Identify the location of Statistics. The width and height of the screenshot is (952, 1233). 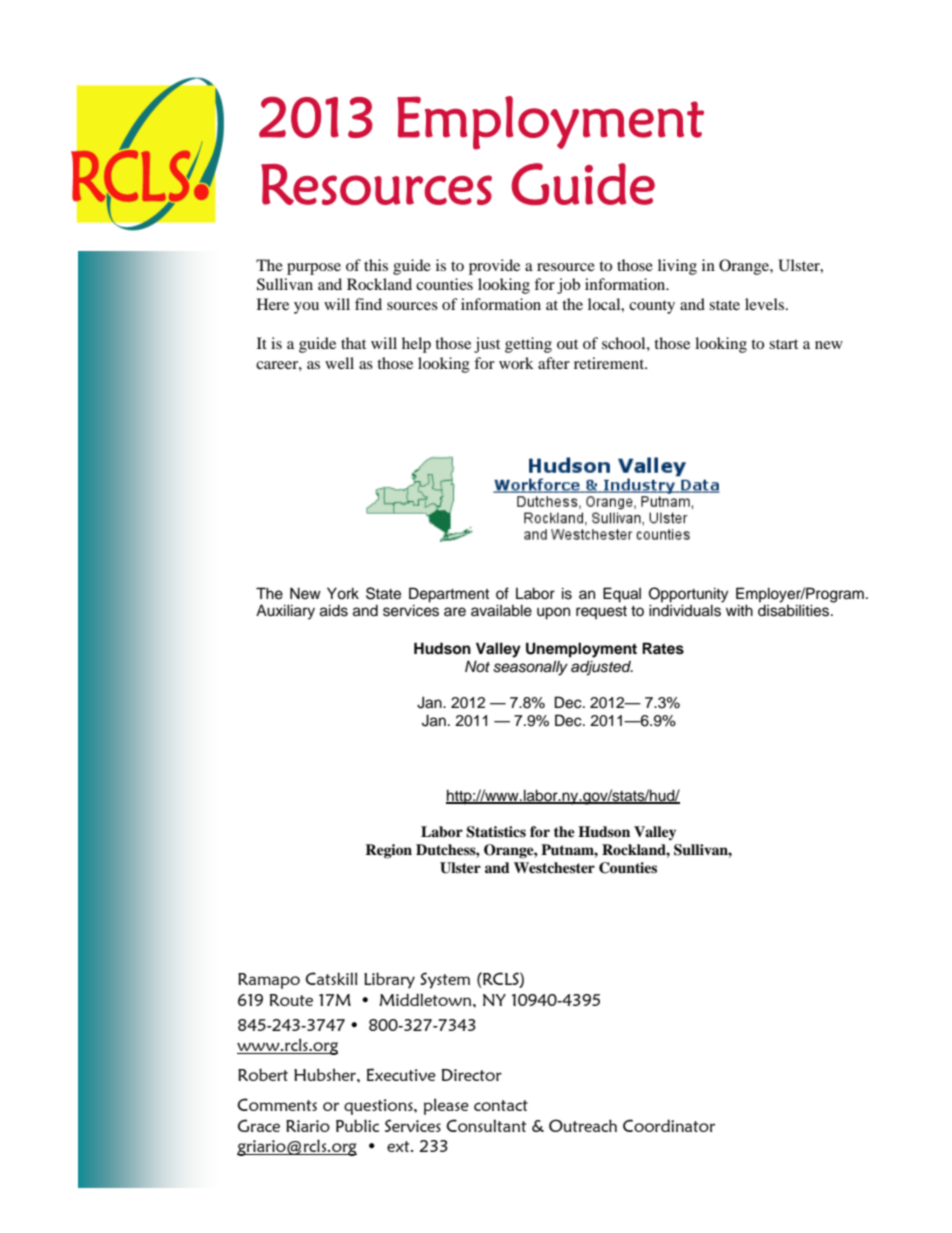
(496, 832).
